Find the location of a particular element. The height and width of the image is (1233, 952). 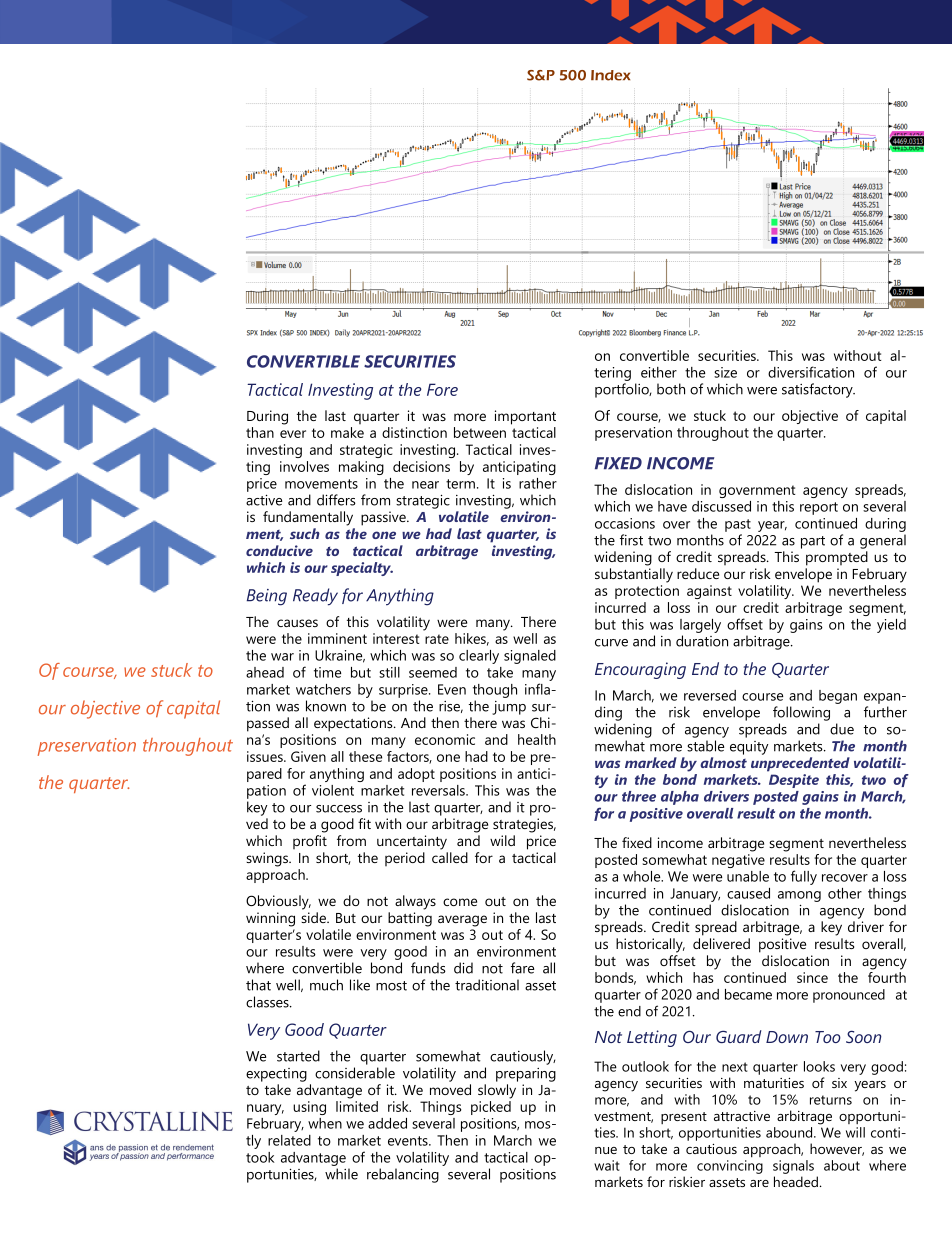

Index is located at coordinates (610, 75).
